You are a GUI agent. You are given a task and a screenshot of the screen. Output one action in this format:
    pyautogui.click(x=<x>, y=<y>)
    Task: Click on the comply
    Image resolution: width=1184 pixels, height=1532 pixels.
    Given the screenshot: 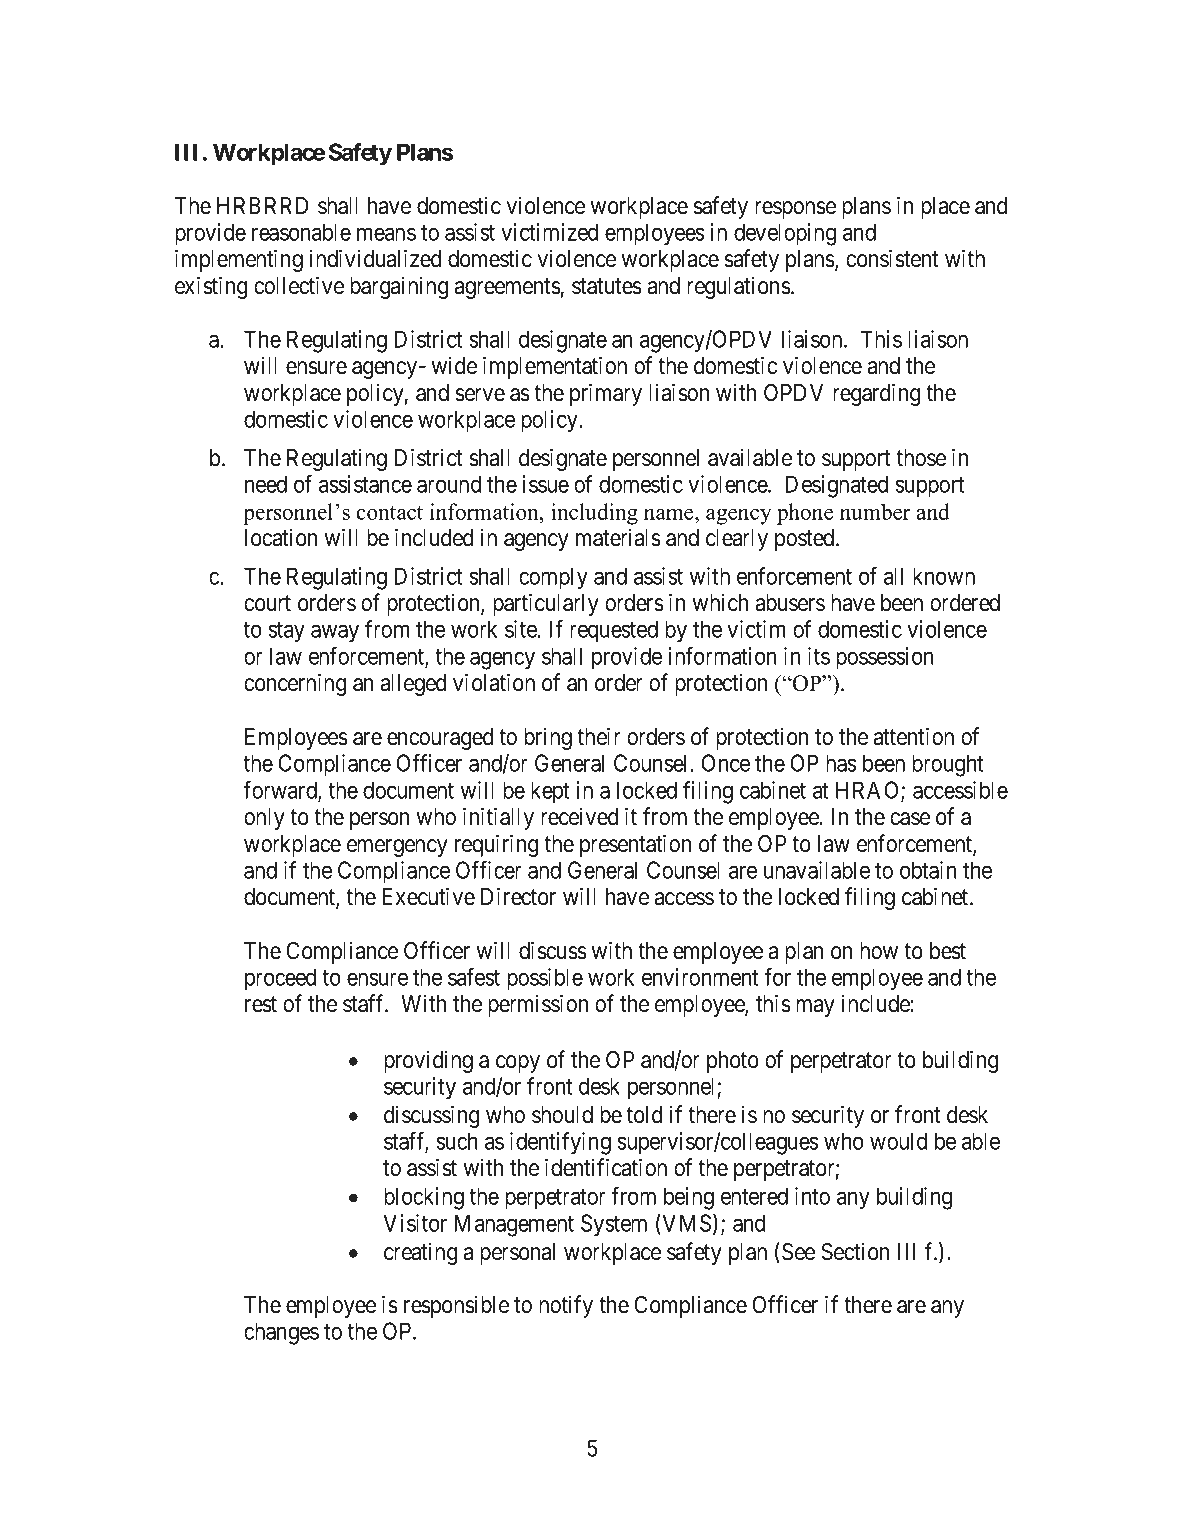 What is the action you would take?
    pyautogui.click(x=553, y=578)
